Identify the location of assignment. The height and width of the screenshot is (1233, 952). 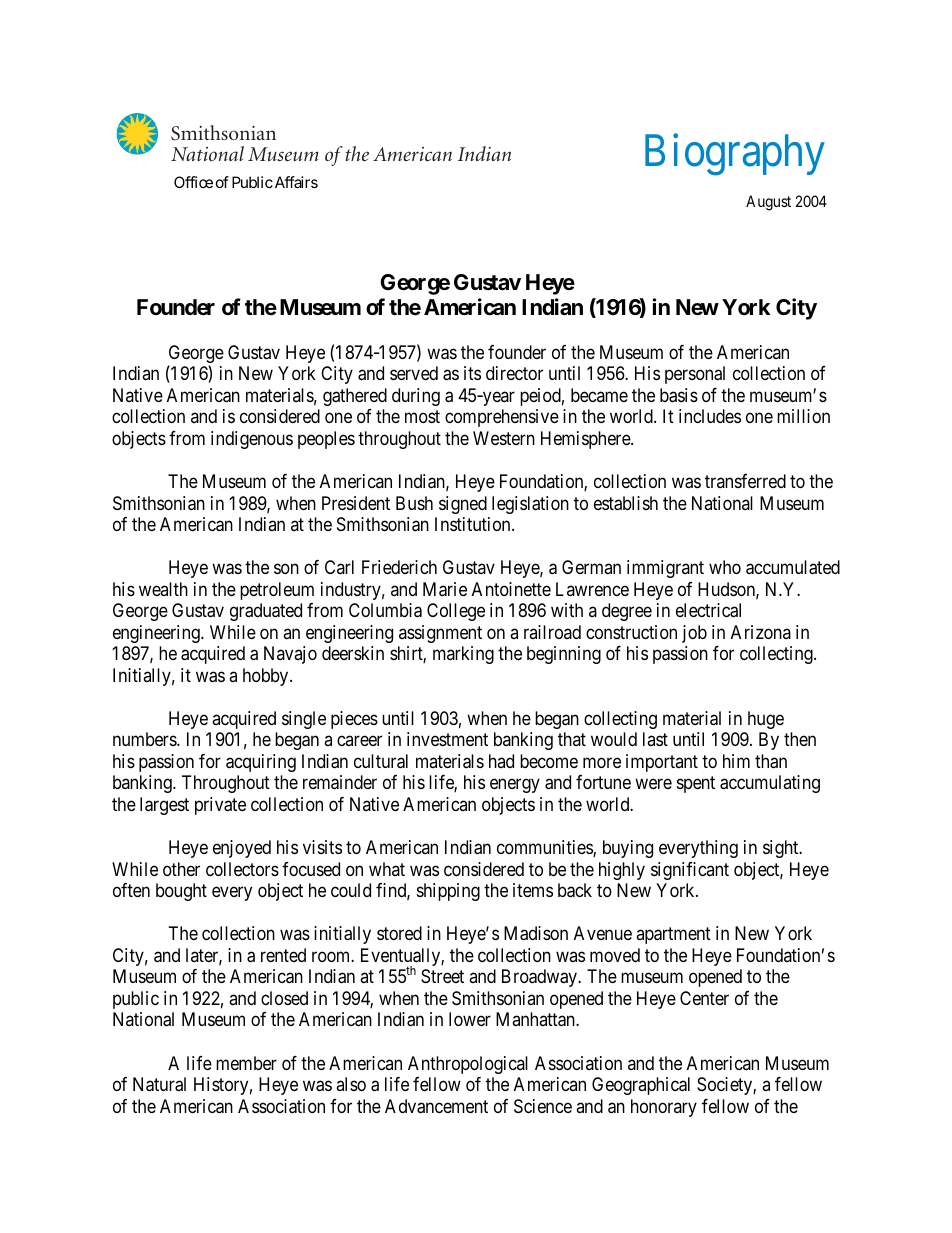
(440, 634).
